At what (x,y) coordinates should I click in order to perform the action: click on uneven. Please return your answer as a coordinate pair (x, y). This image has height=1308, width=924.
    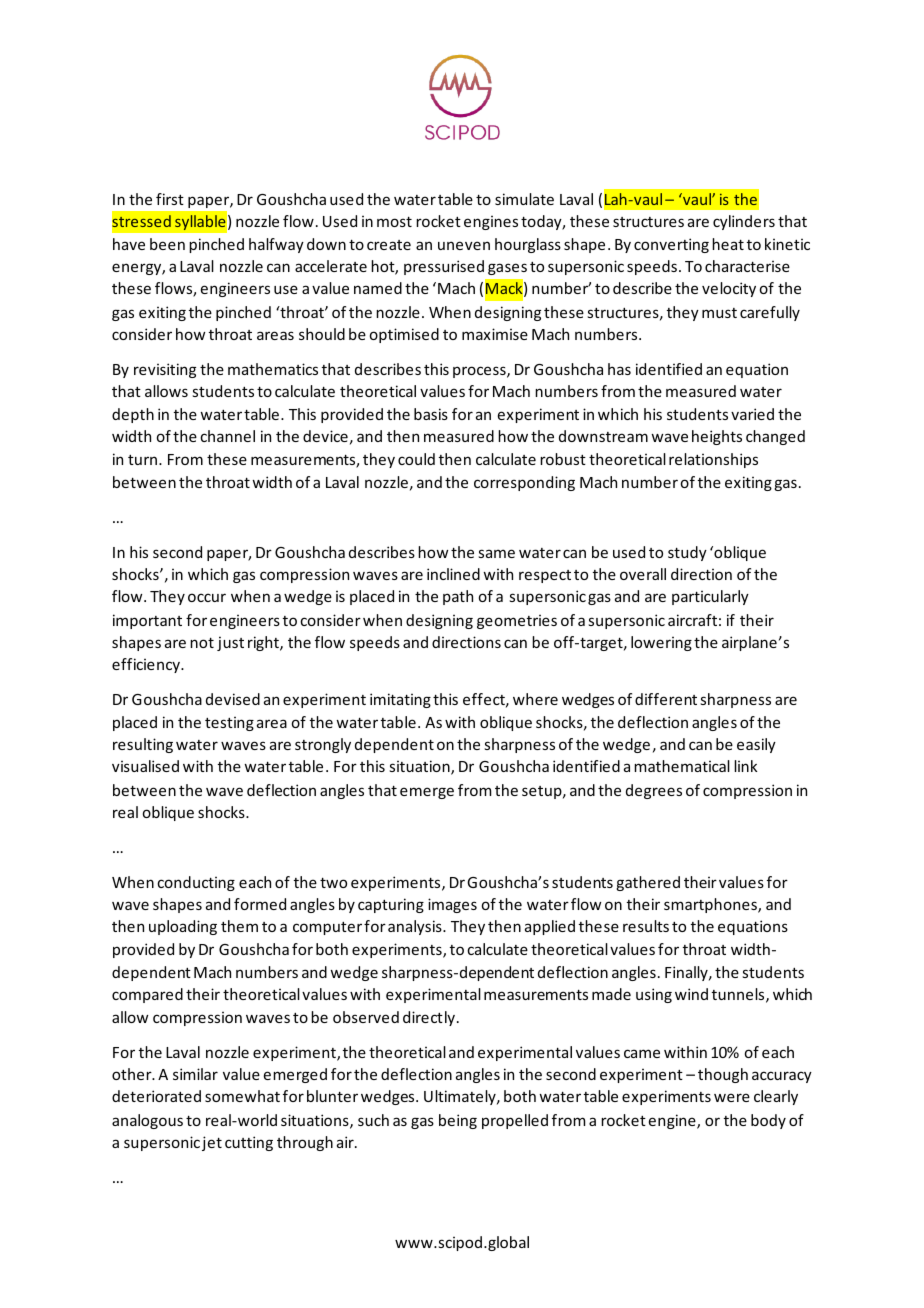
    Looking at the image, I should click on (464, 245).
